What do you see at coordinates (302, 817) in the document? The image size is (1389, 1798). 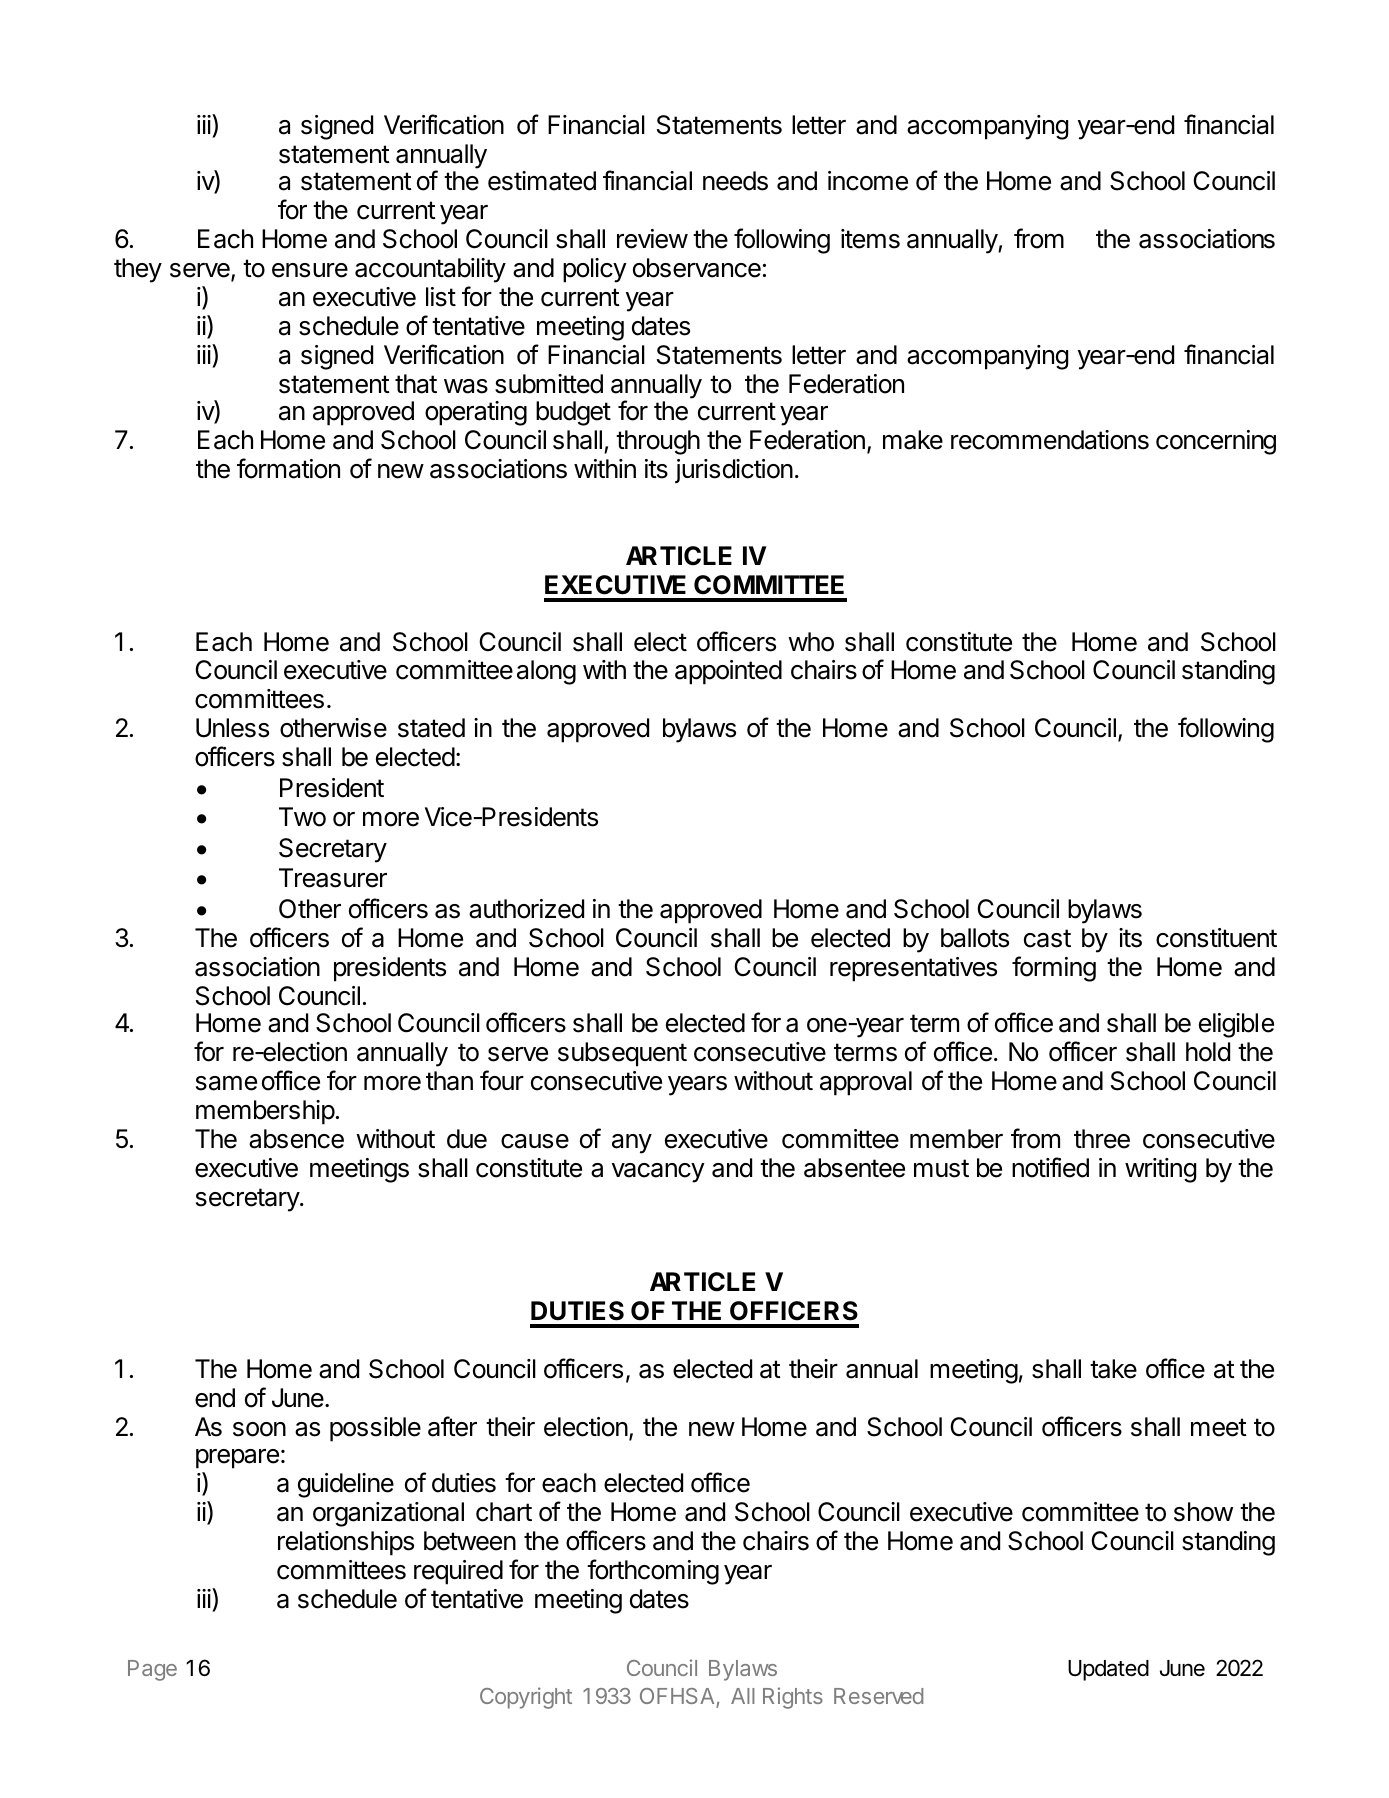 I see `Two` at bounding box center [302, 817].
